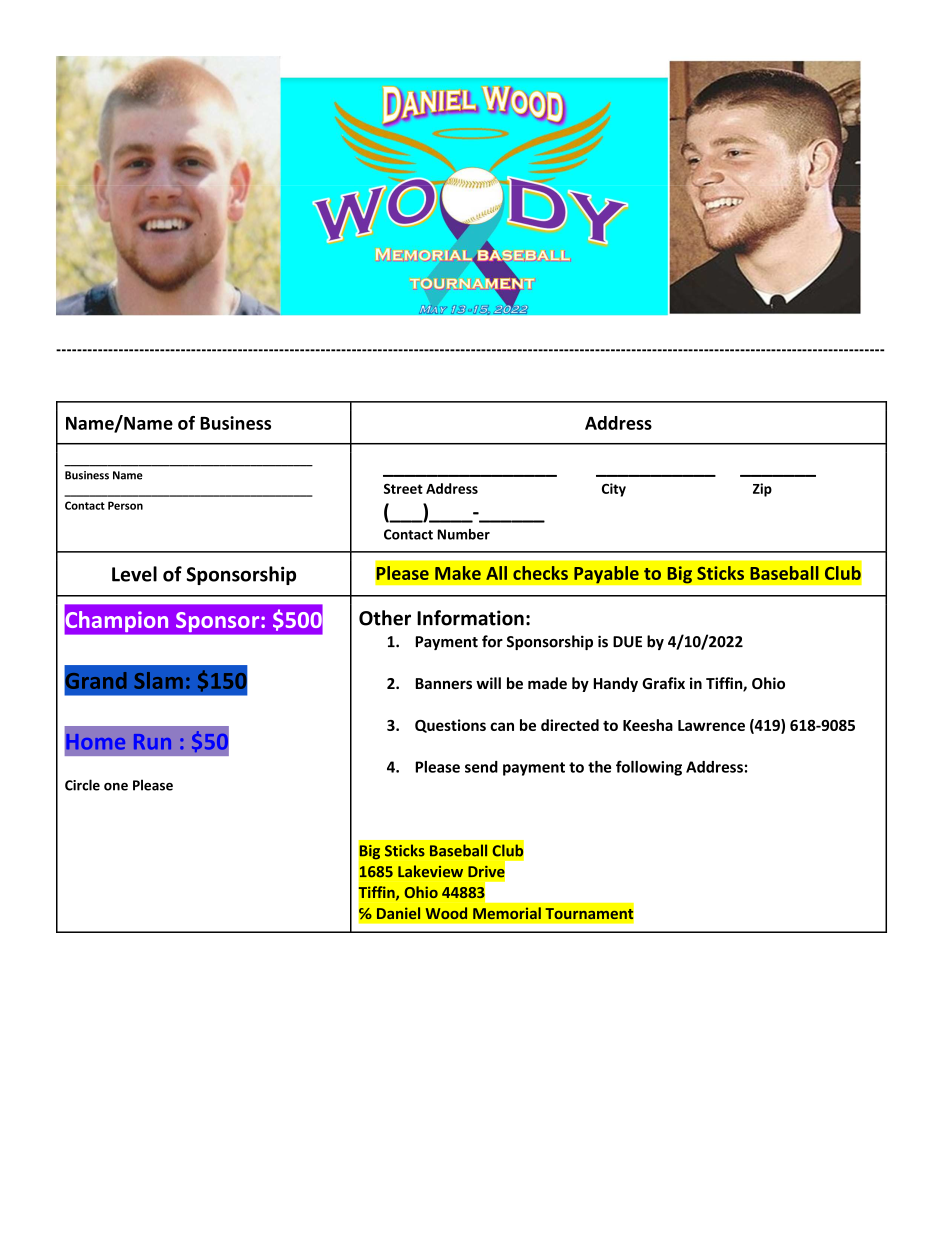  I want to click on Daniel, so click(398, 913).
